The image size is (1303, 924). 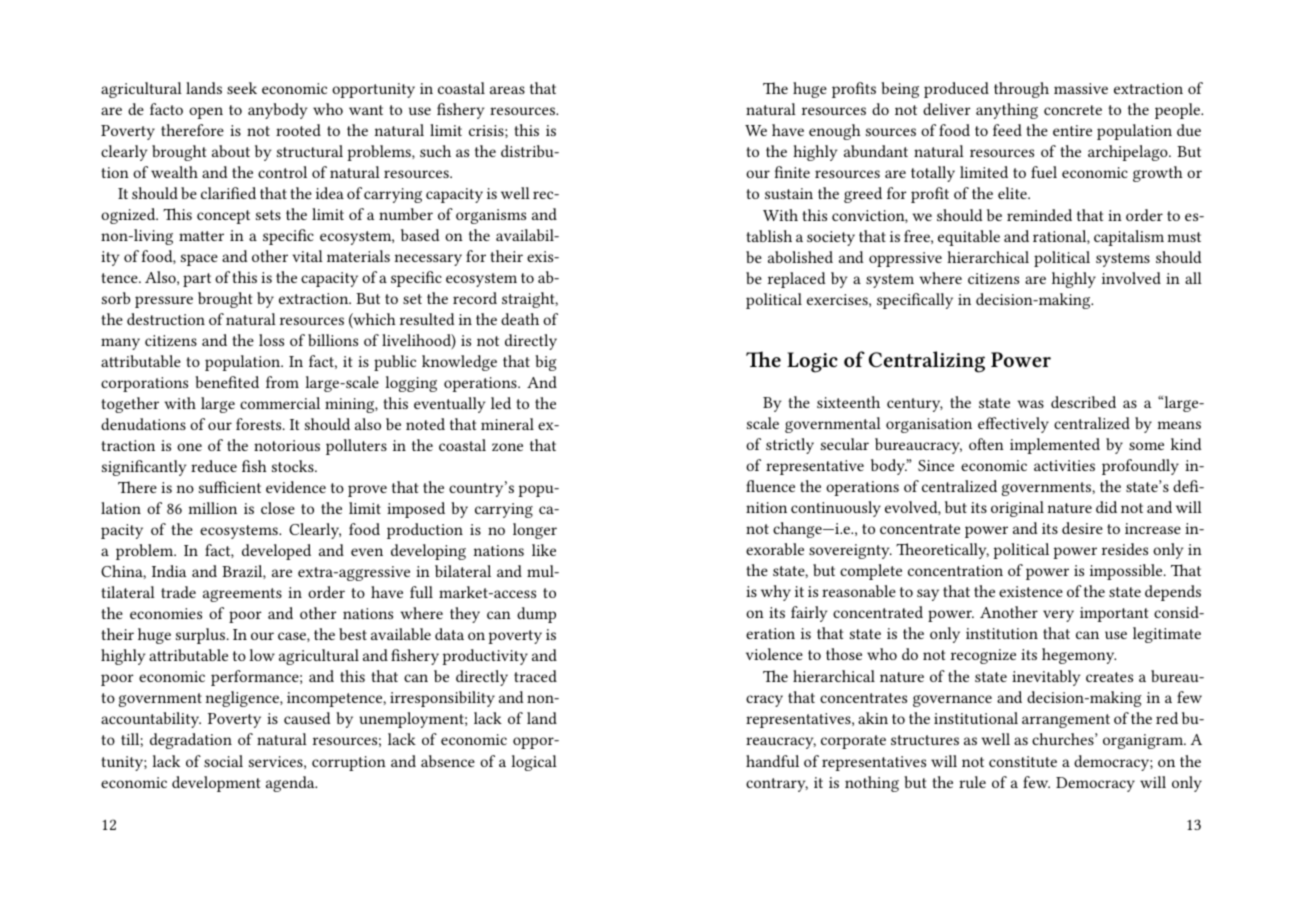 I want to click on areas, so click(x=507, y=90).
